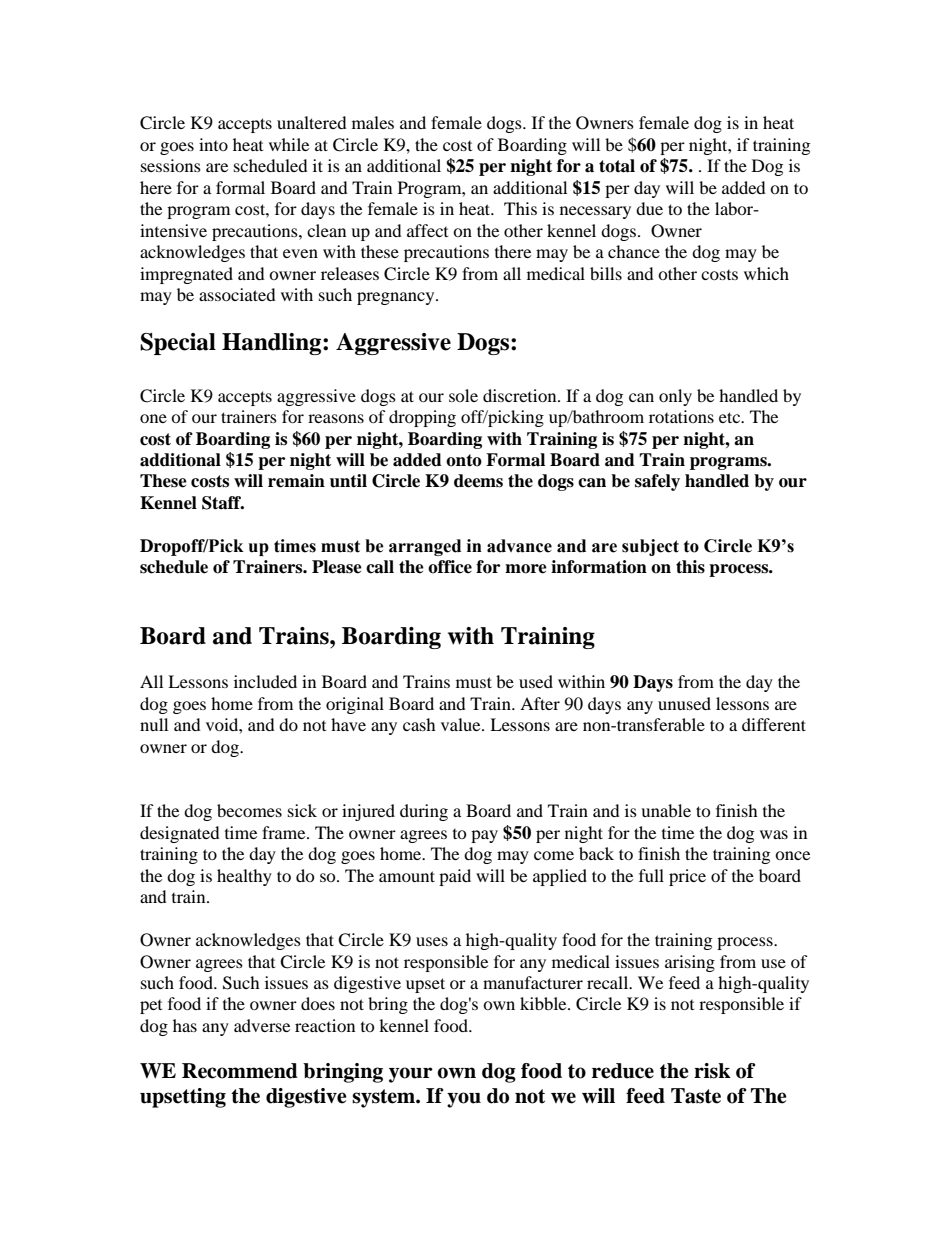 The width and height of the image is (952, 1233). What do you see at coordinates (687, 877) in the image?
I see `price` at bounding box center [687, 877].
